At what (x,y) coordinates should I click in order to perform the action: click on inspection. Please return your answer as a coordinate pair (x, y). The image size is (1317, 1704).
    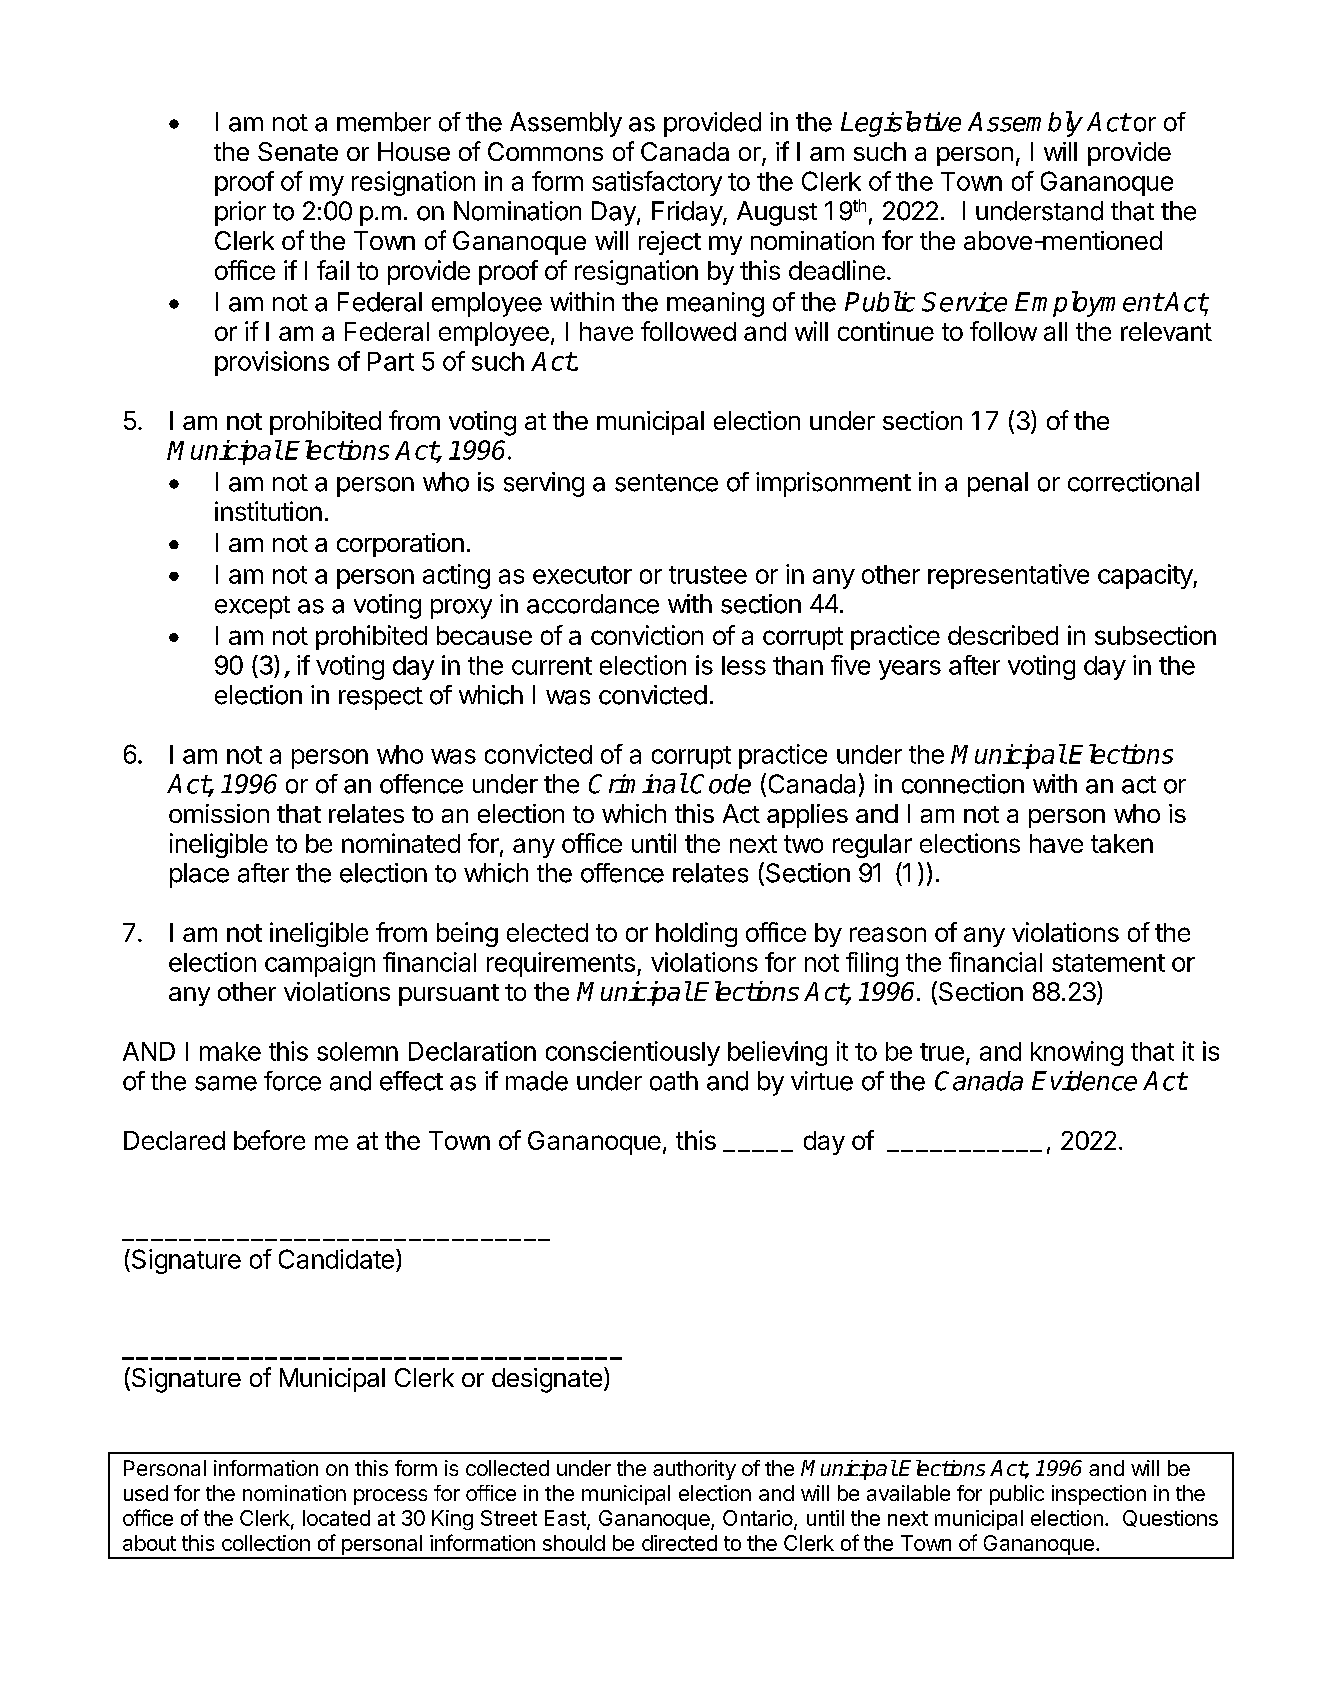
    Looking at the image, I should click on (1099, 1495).
